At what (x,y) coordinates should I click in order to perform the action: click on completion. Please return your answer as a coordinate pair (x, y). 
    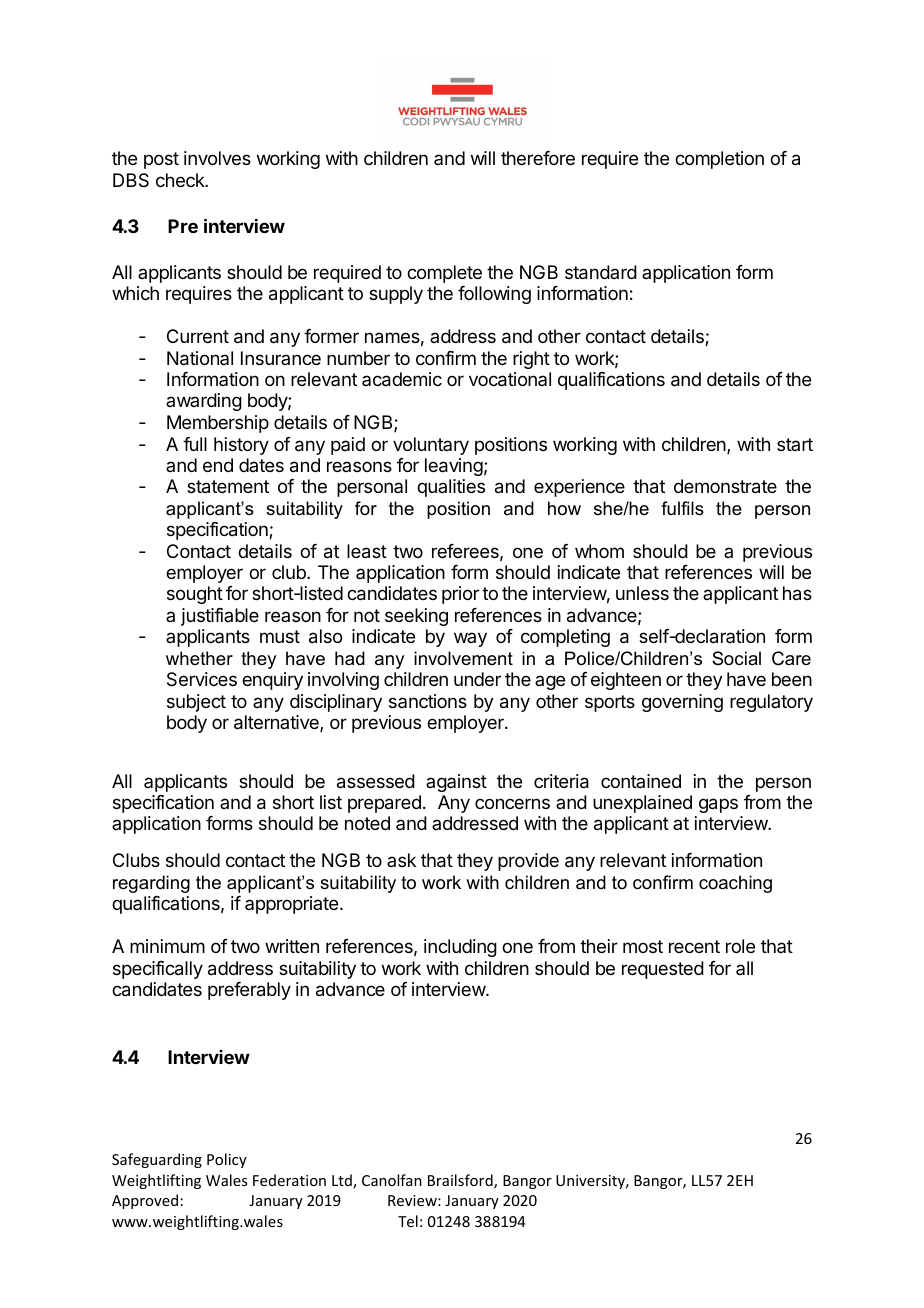
    Looking at the image, I should click on (719, 160).
